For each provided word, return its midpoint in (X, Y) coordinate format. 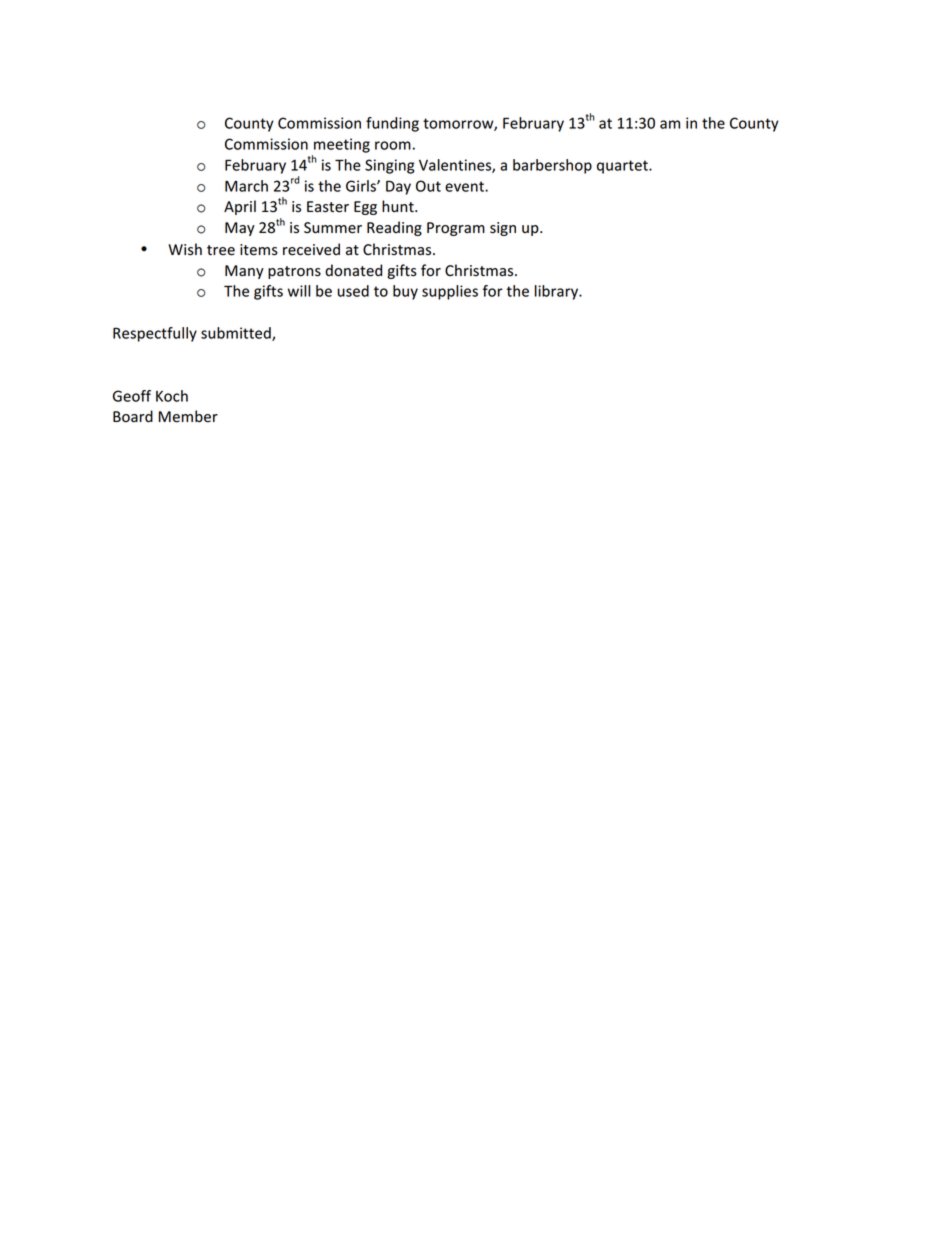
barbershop (552, 166)
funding (392, 124)
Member (188, 416)
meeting (342, 145)
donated (353, 270)
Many (244, 272)
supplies (450, 292)
